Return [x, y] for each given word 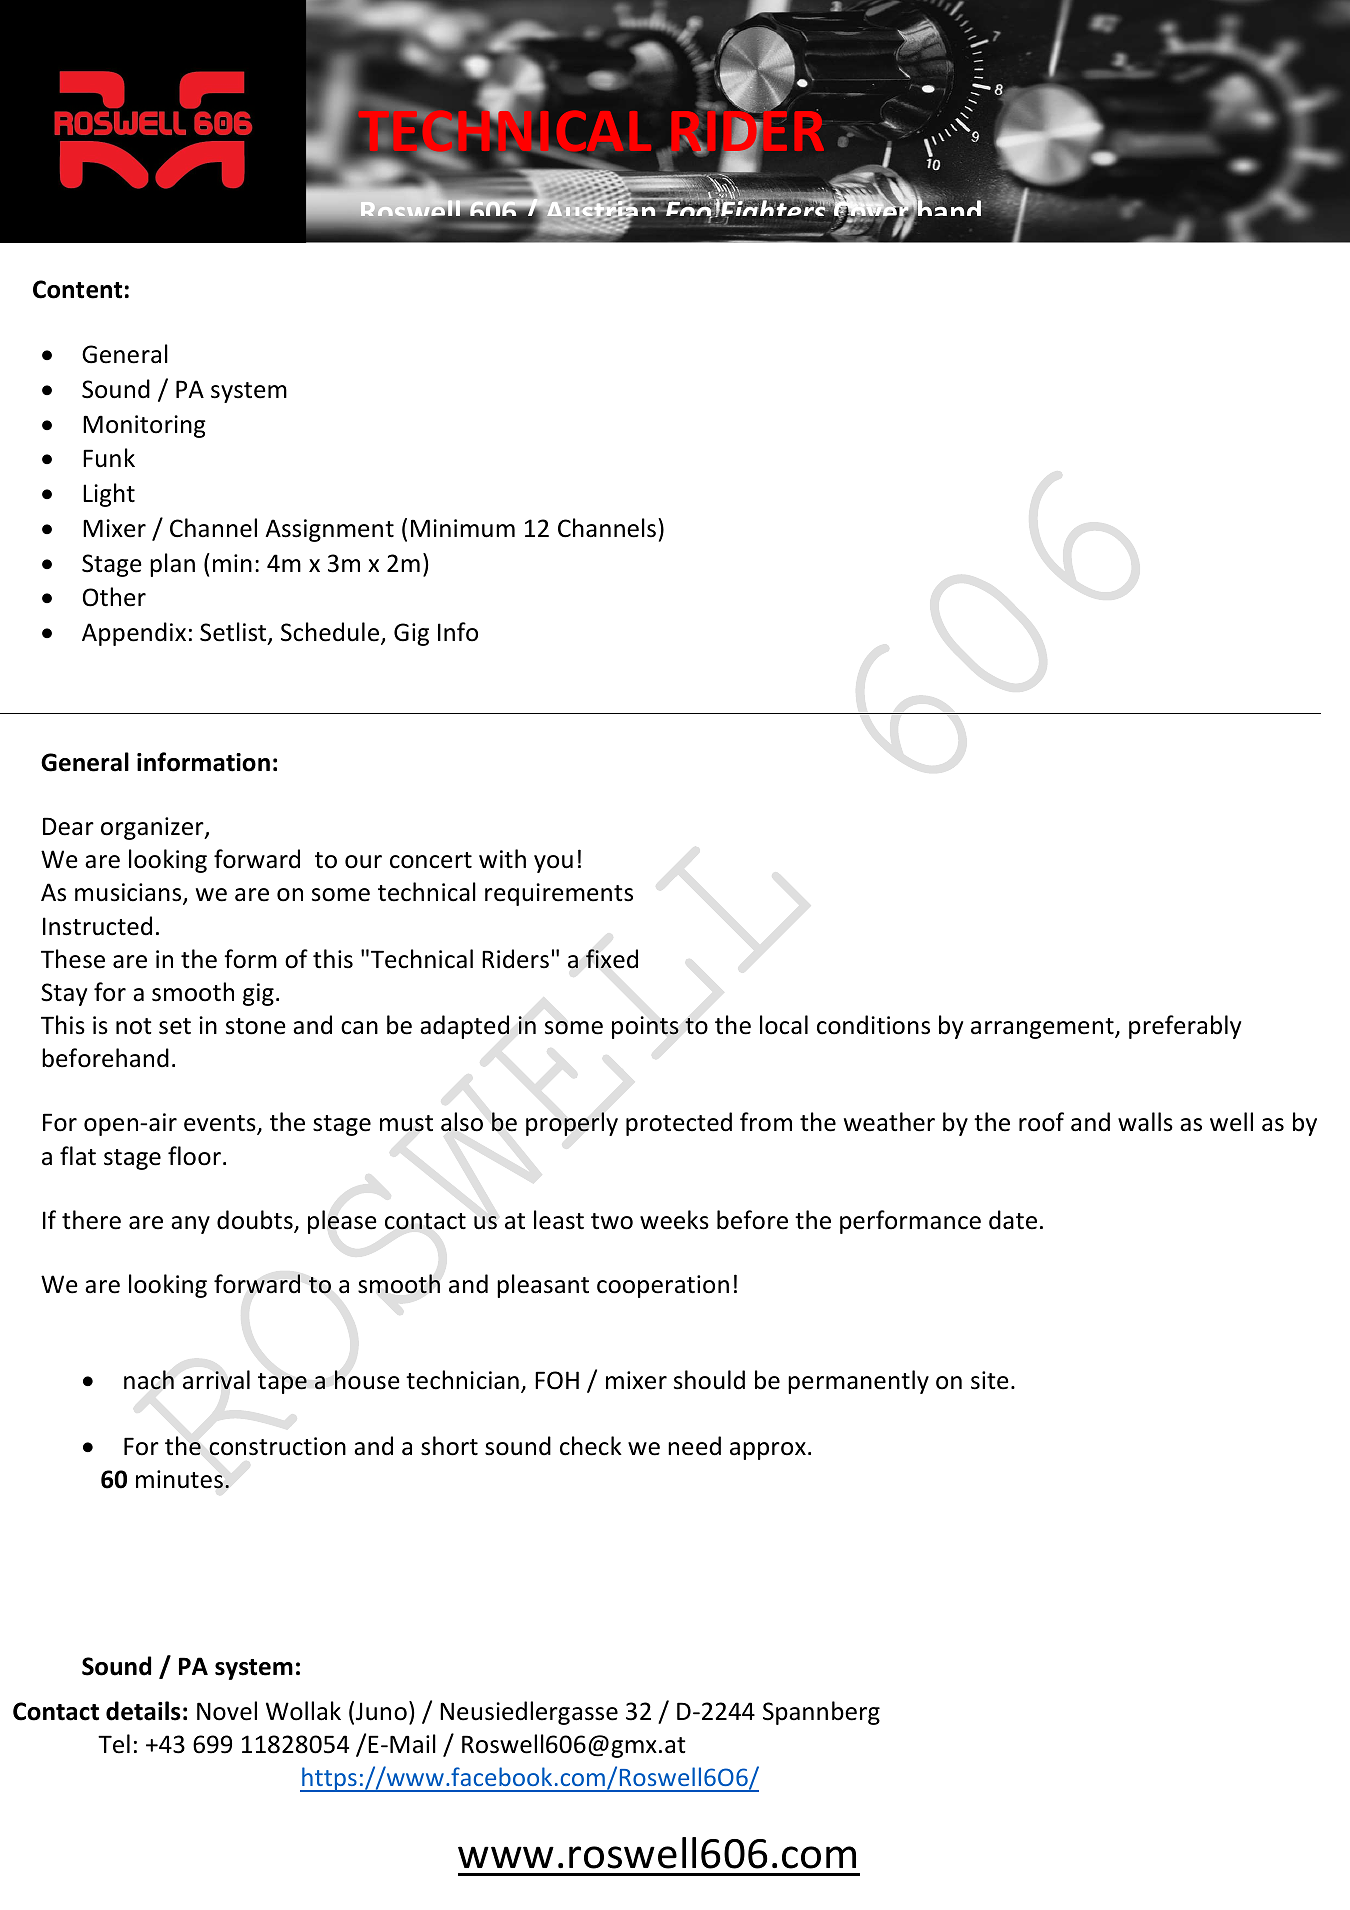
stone [256, 1026]
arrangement [1043, 1028]
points [645, 1027]
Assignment [329, 530]
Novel [227, 1711]
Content [77, 289]
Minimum [463, 528]
